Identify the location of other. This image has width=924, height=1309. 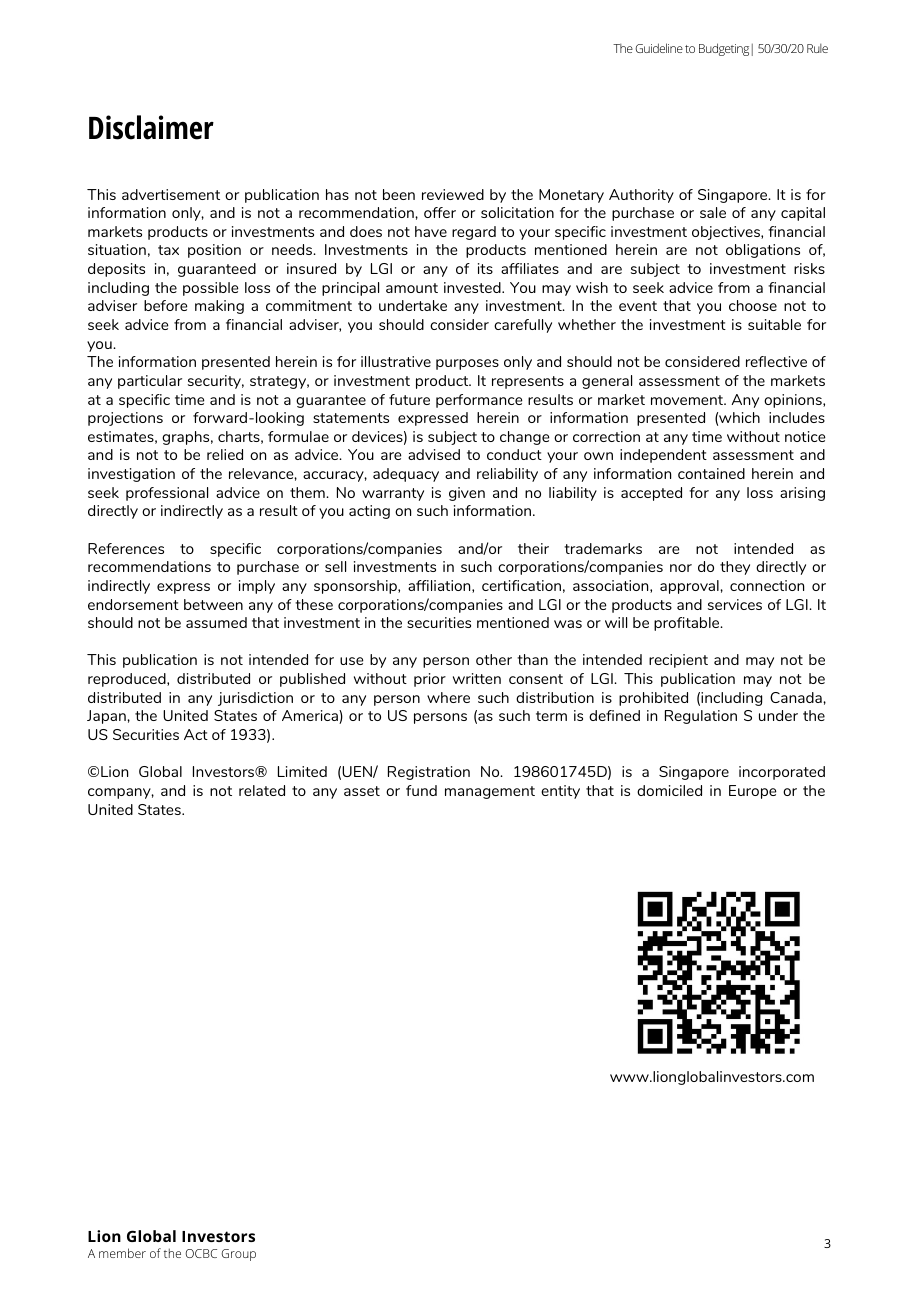
(494, 659).
